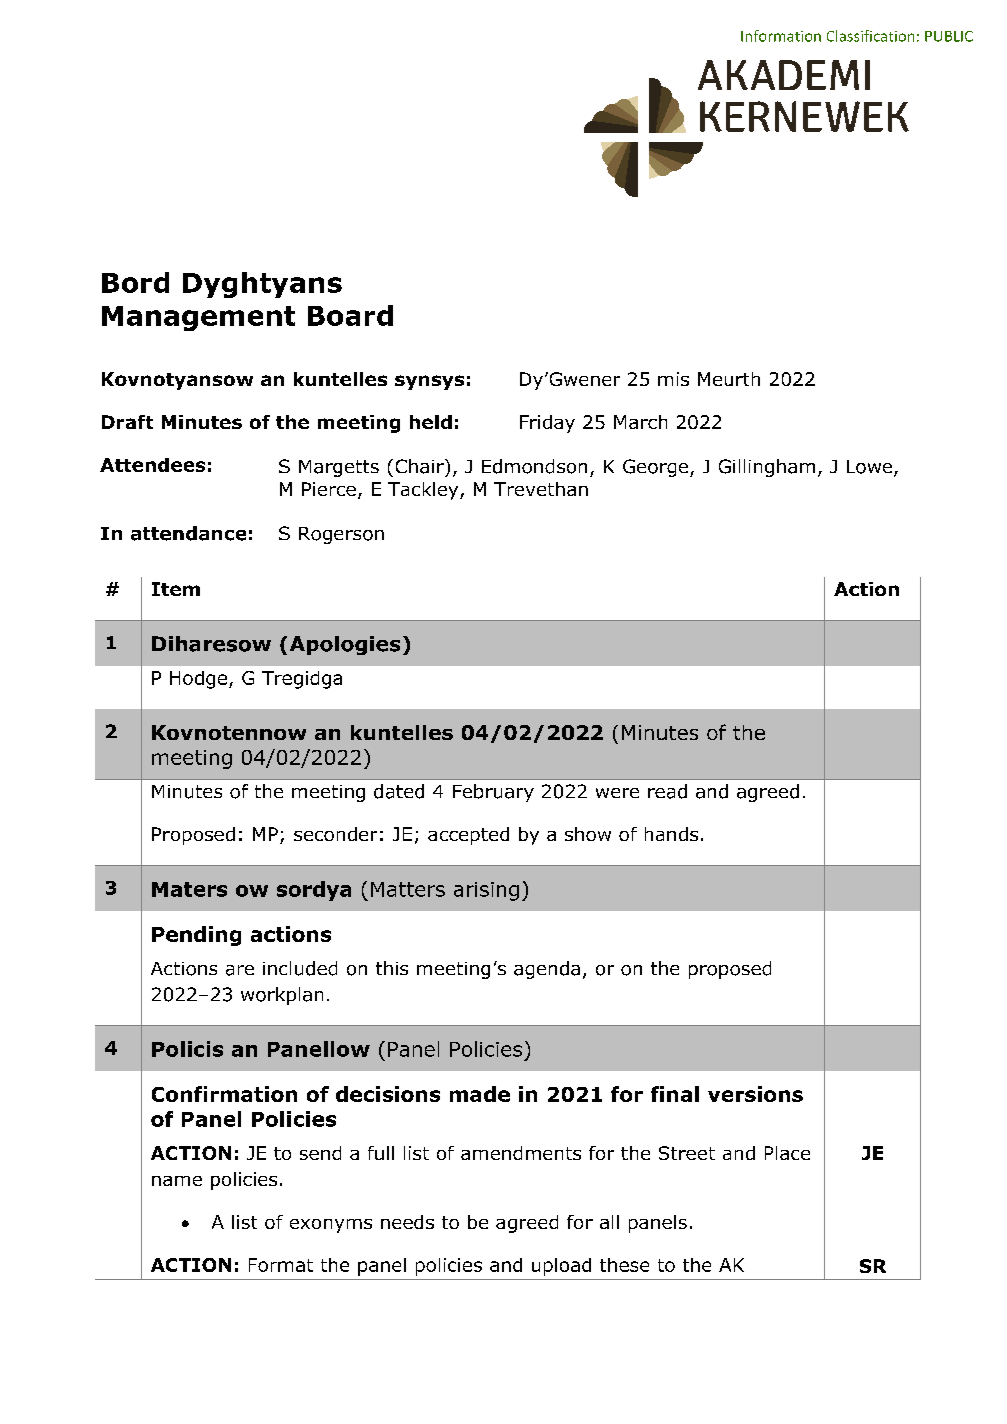  Describe the element at coordinates (671, 834) in the page. I see `hands` at that location.
